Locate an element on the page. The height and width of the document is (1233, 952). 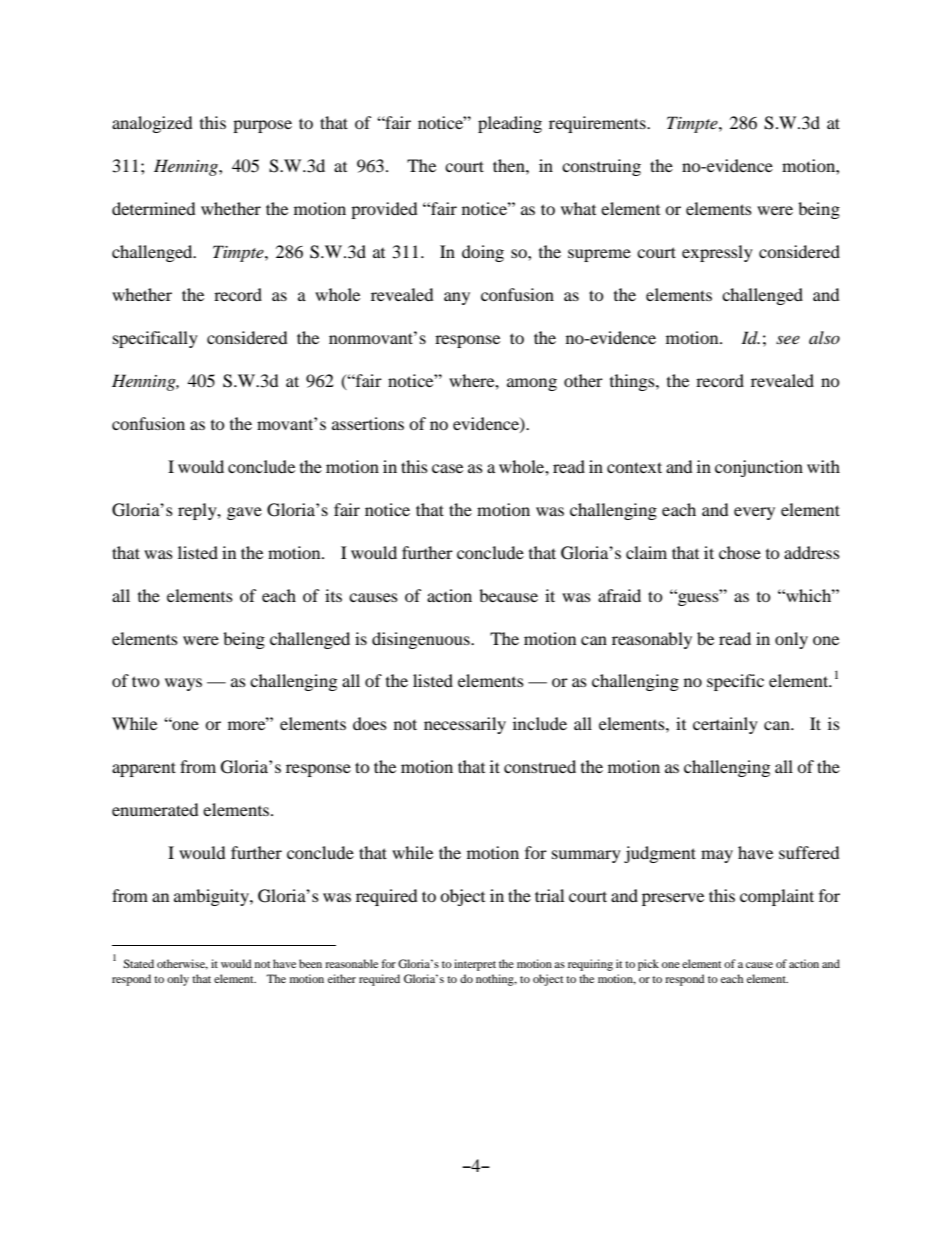
chose is located at coordinates (740, 552).
